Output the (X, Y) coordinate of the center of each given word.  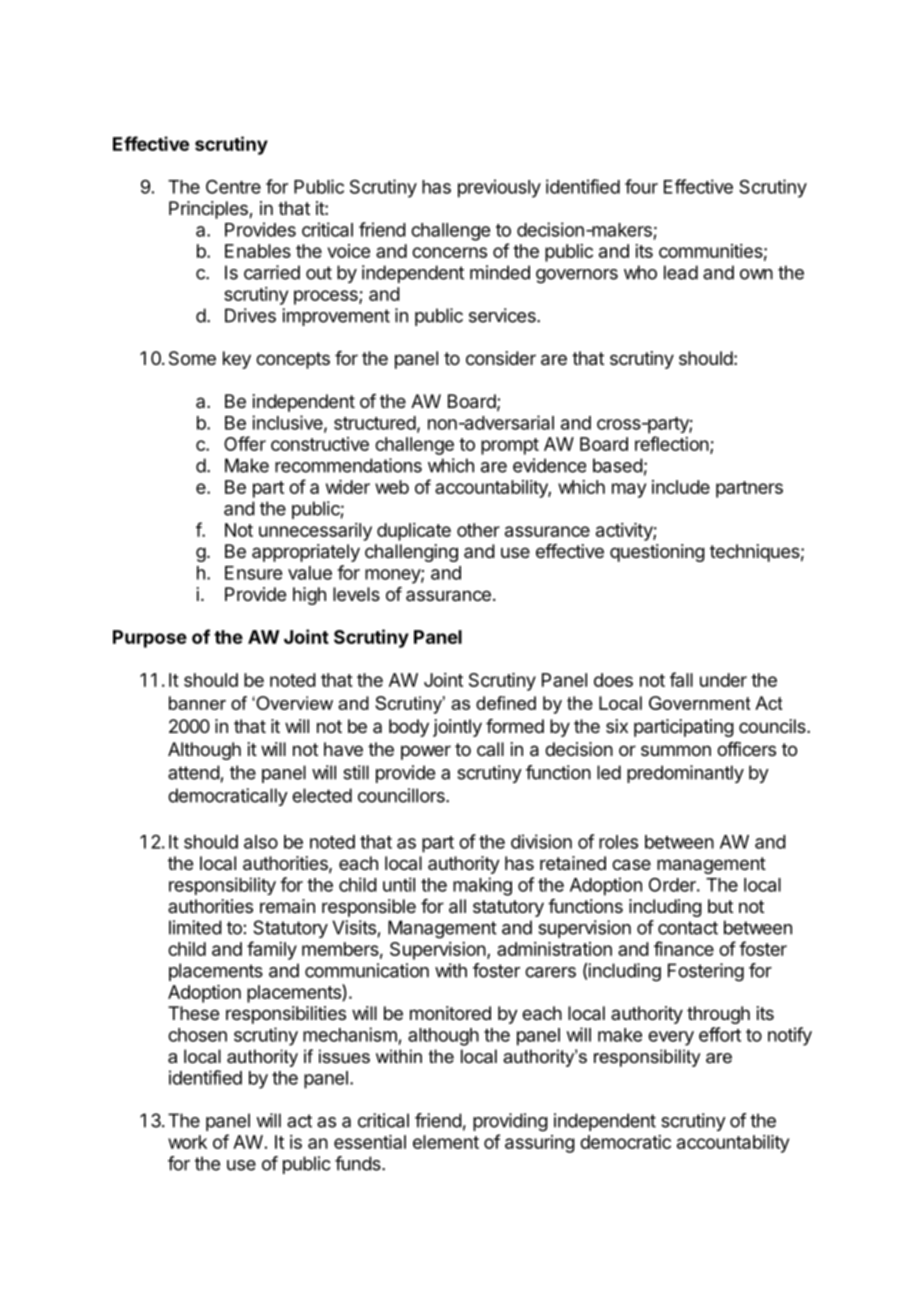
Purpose (150, 639)
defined (506, 703)
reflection (672, 443)
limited (195, 927)
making (482, 886)
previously (499, 188)
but (720, 906)
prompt (510, 446)
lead (681, 272)
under (723, 680)
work (187, 1142)
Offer (245, 443)
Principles (209, 210)
